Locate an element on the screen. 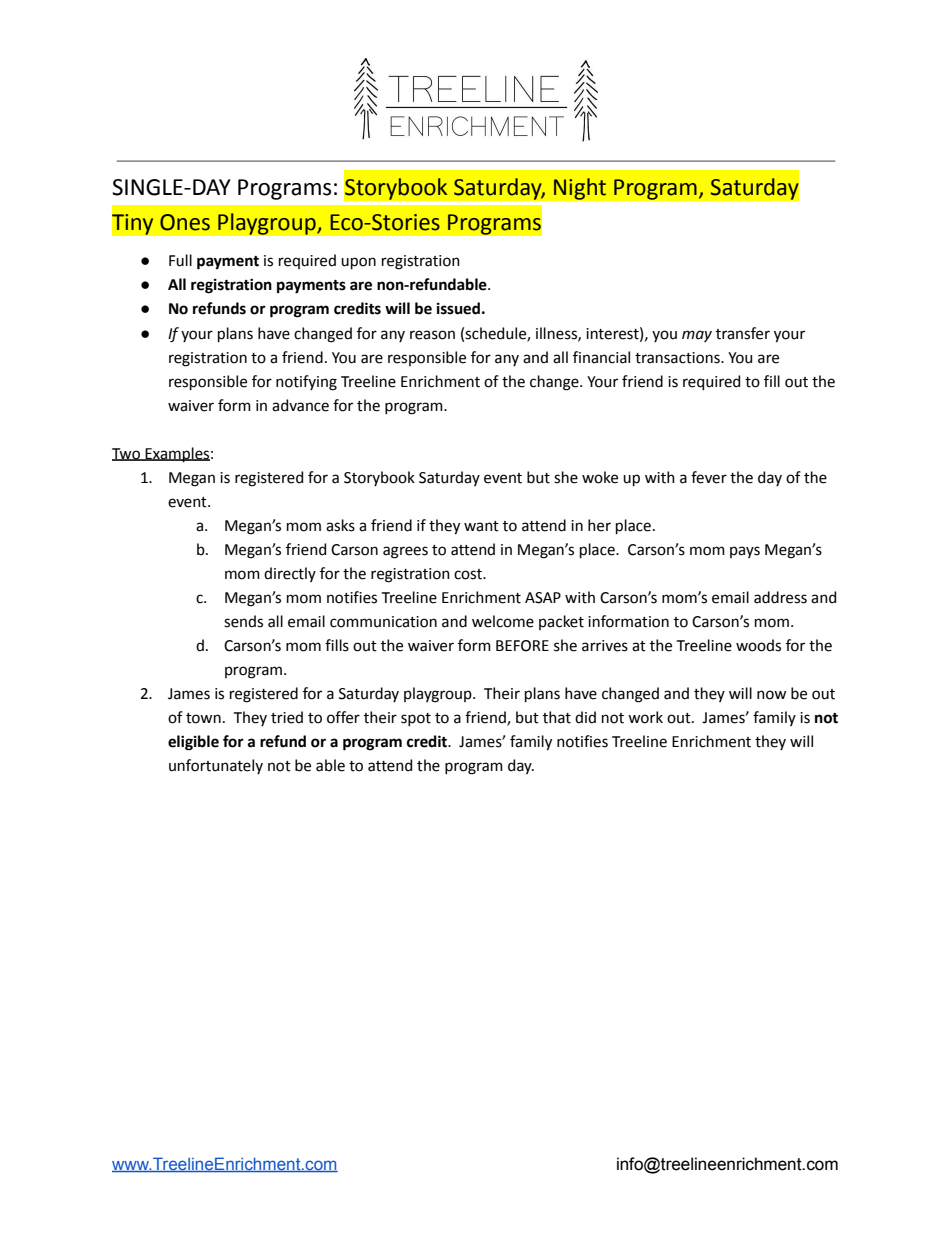  reason is located at coordinates (432, 335).
